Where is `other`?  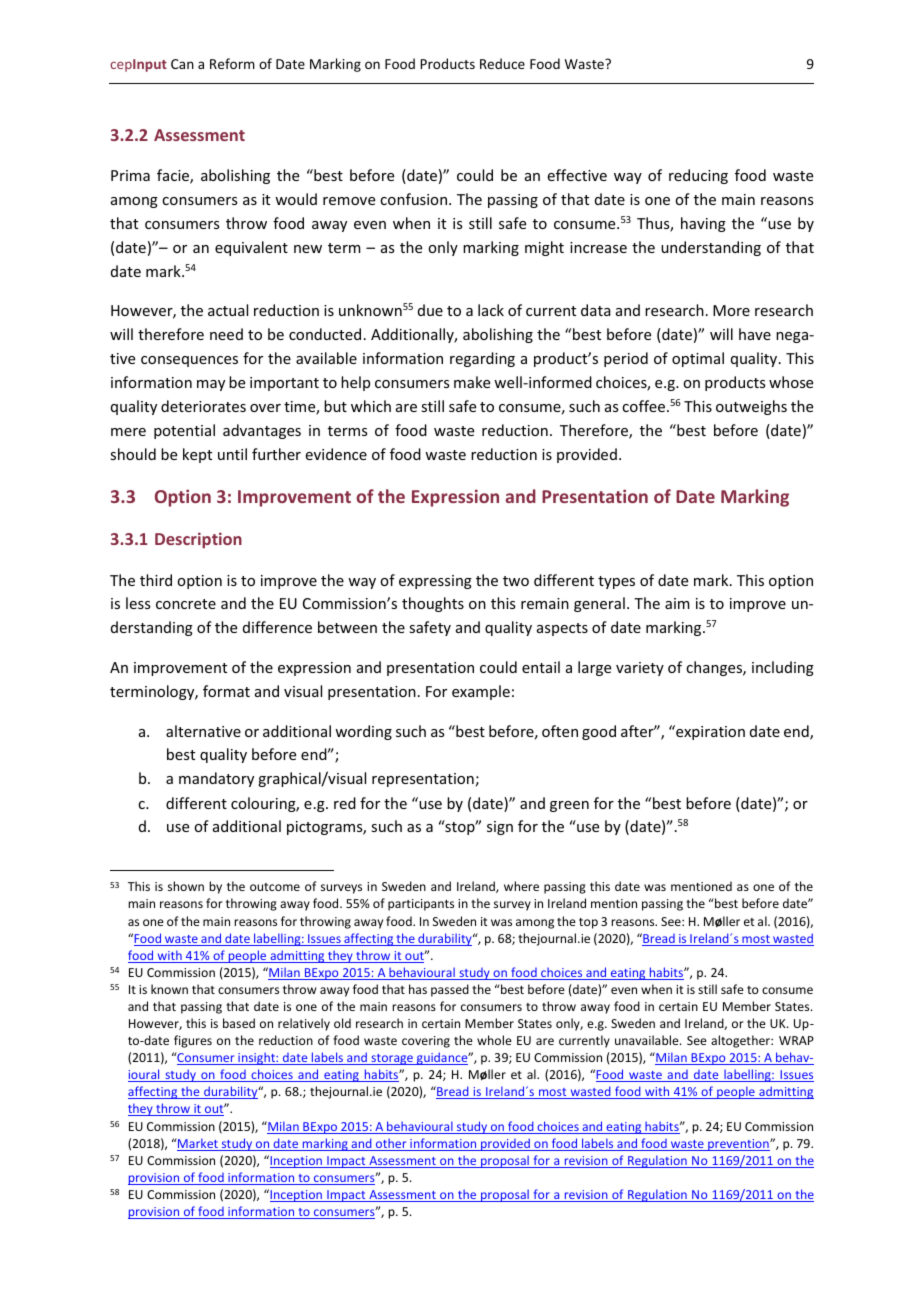
other is located at coordinates (391, 1144).
